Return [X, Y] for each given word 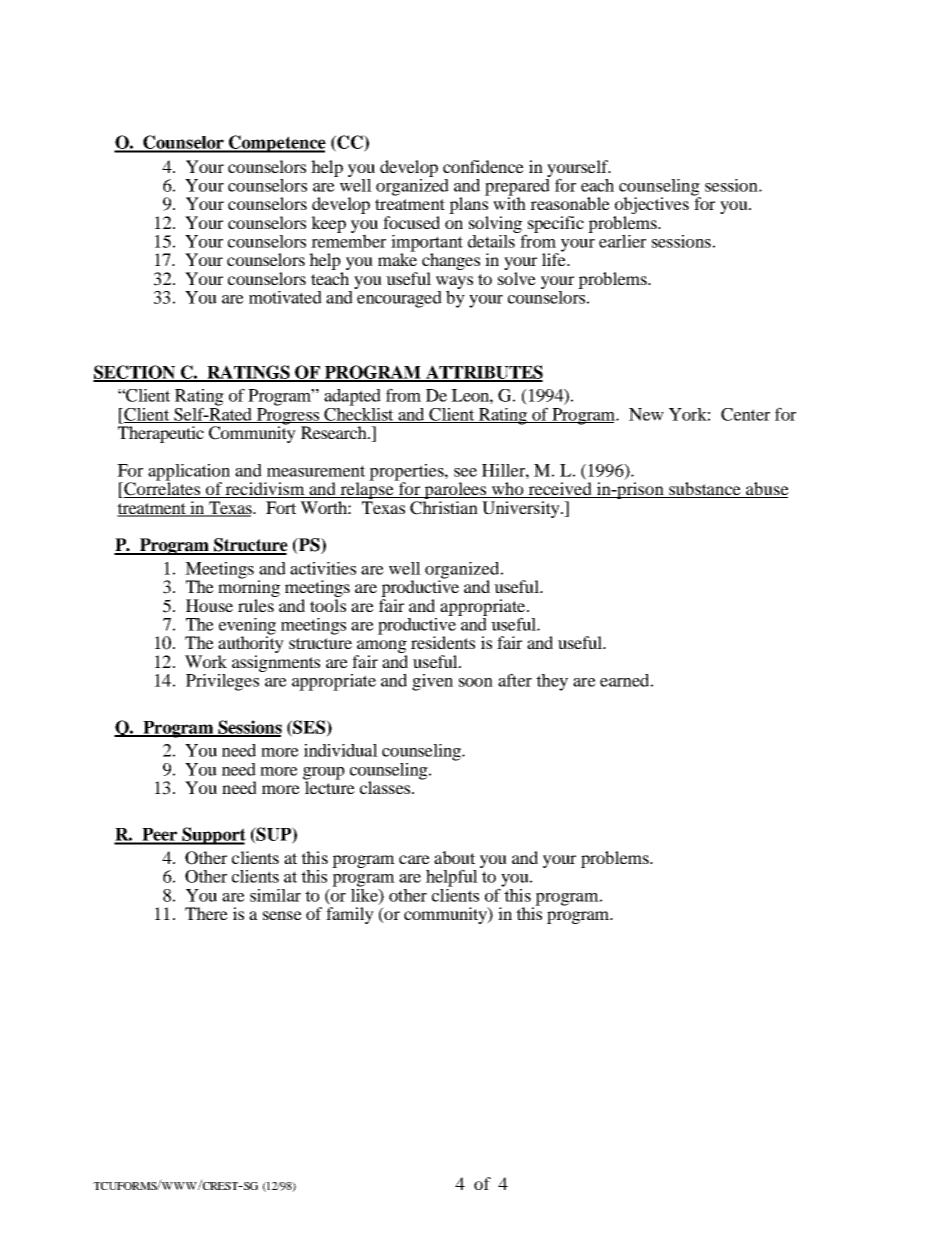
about [454, 857]
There [206, 913]
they [552, 682]
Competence [276, 144]
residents [443, 642]
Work [206, 661]
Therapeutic [161, 434]
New [646, 414]
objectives [651, 207]
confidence [483, 166]
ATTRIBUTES [483, 373]
